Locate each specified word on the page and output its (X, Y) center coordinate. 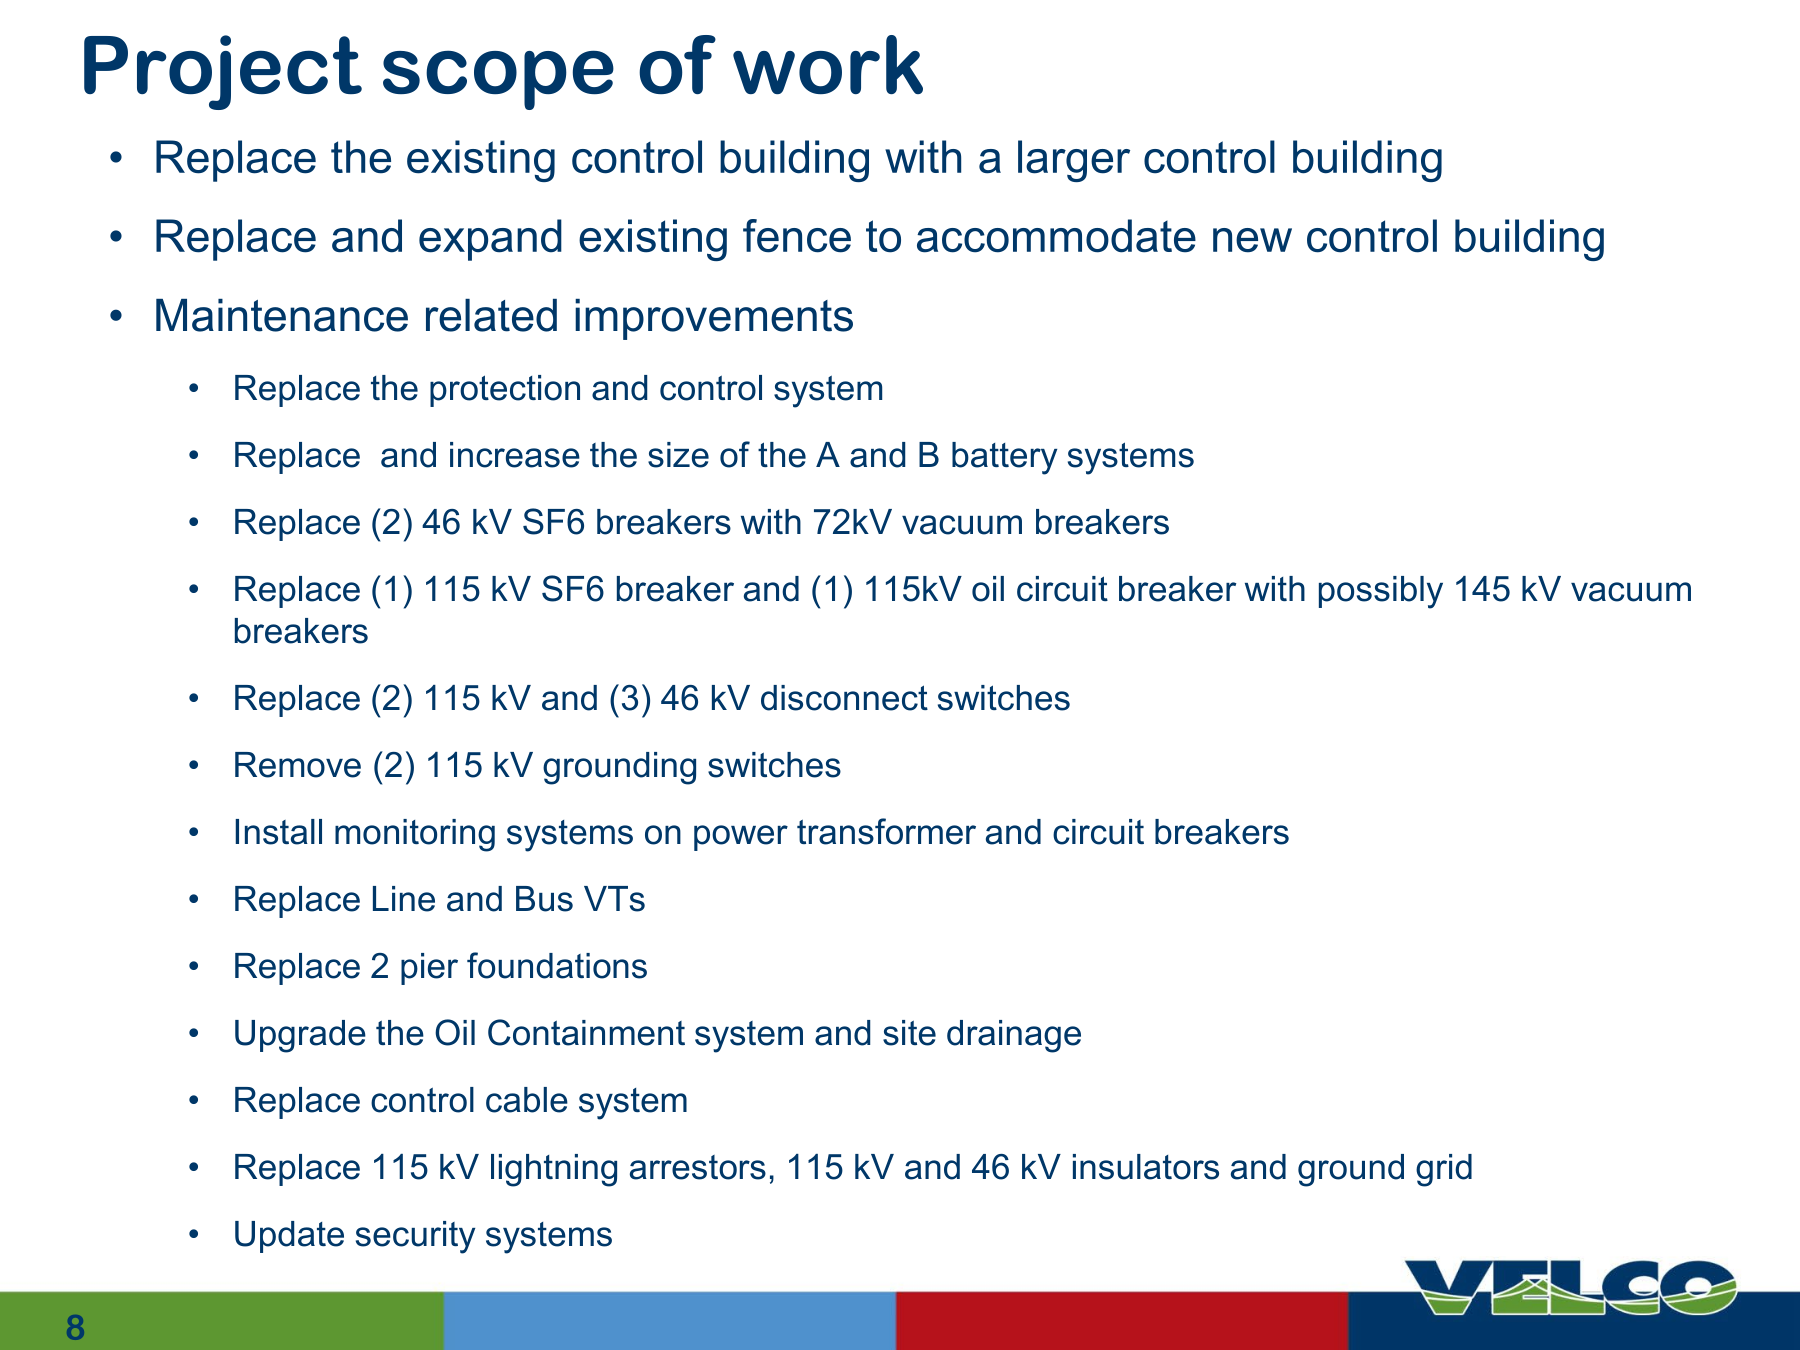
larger (1074, 161)
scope (498, 80)
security (415, 1237)
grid (1444, 1170)
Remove (298, 765)
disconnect (844, 698)
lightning (554, 1170)
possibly (1381, 592)
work (828, 64)
